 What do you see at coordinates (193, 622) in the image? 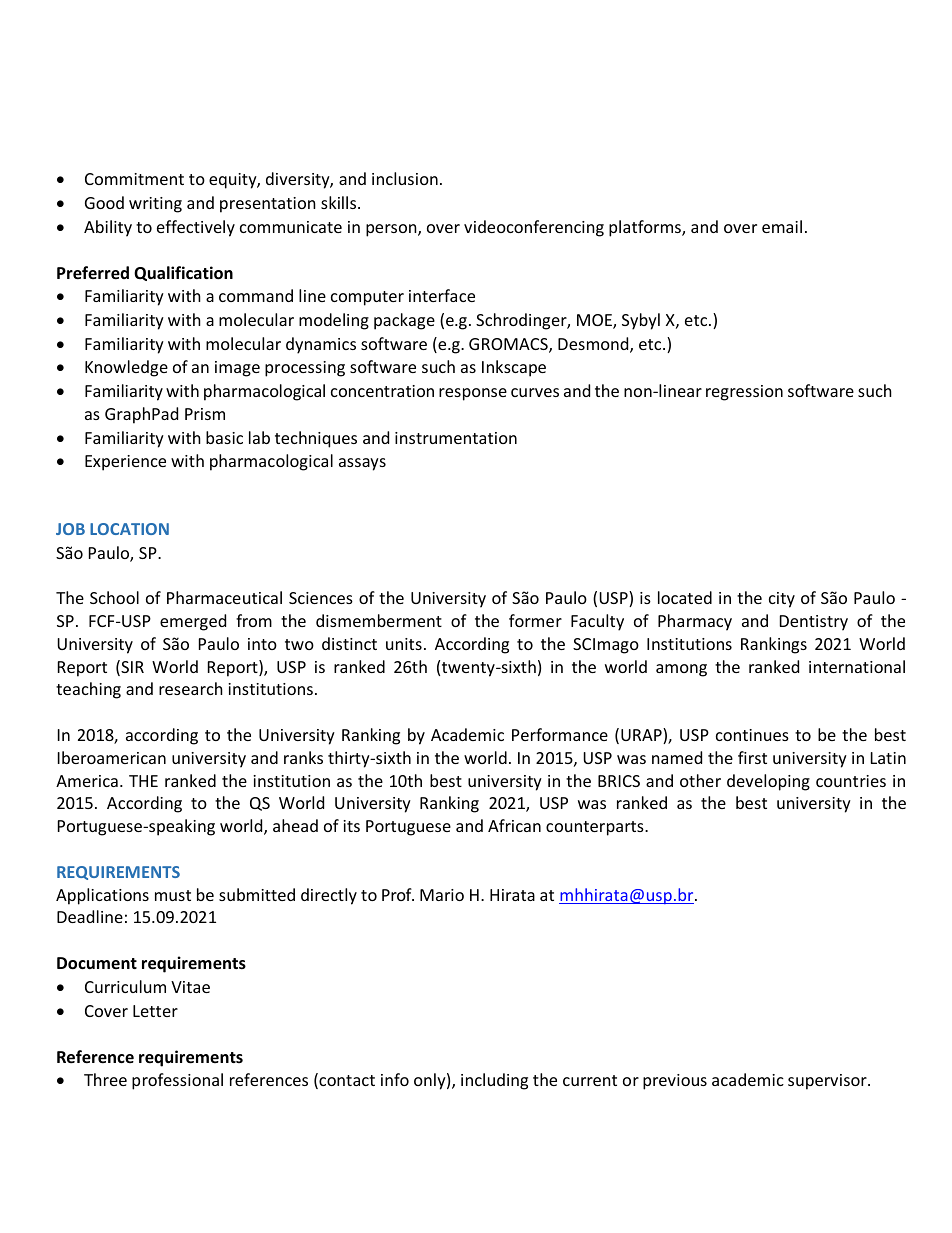
I see `emerged` at bounding box center [193, 622].
